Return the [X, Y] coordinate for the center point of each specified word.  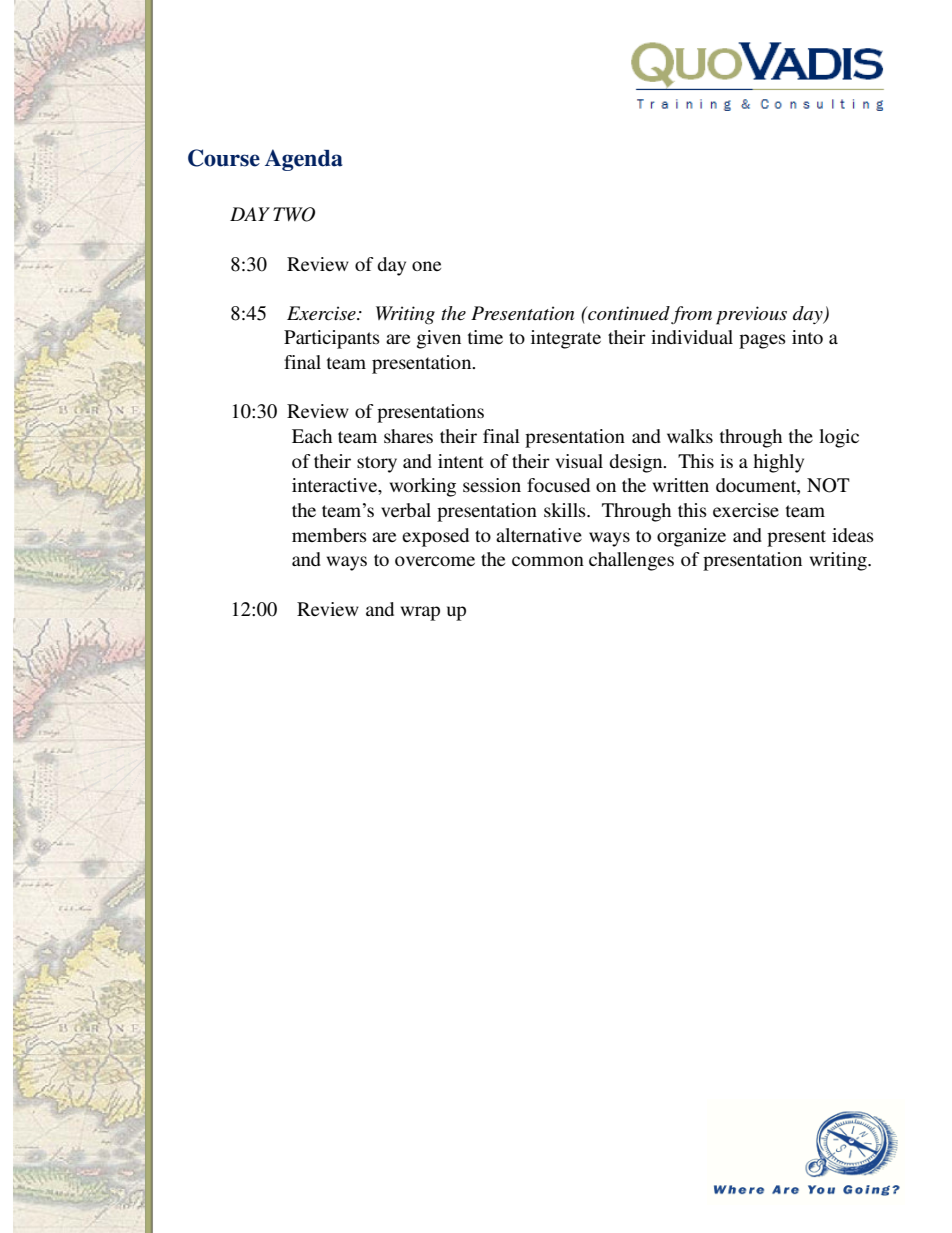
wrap [420, 613]
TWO [294, 214]
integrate [566, 339]
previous [751, 315]
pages [762, 341]
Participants [332, 339]
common [548, 561]
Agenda [303, 160]
